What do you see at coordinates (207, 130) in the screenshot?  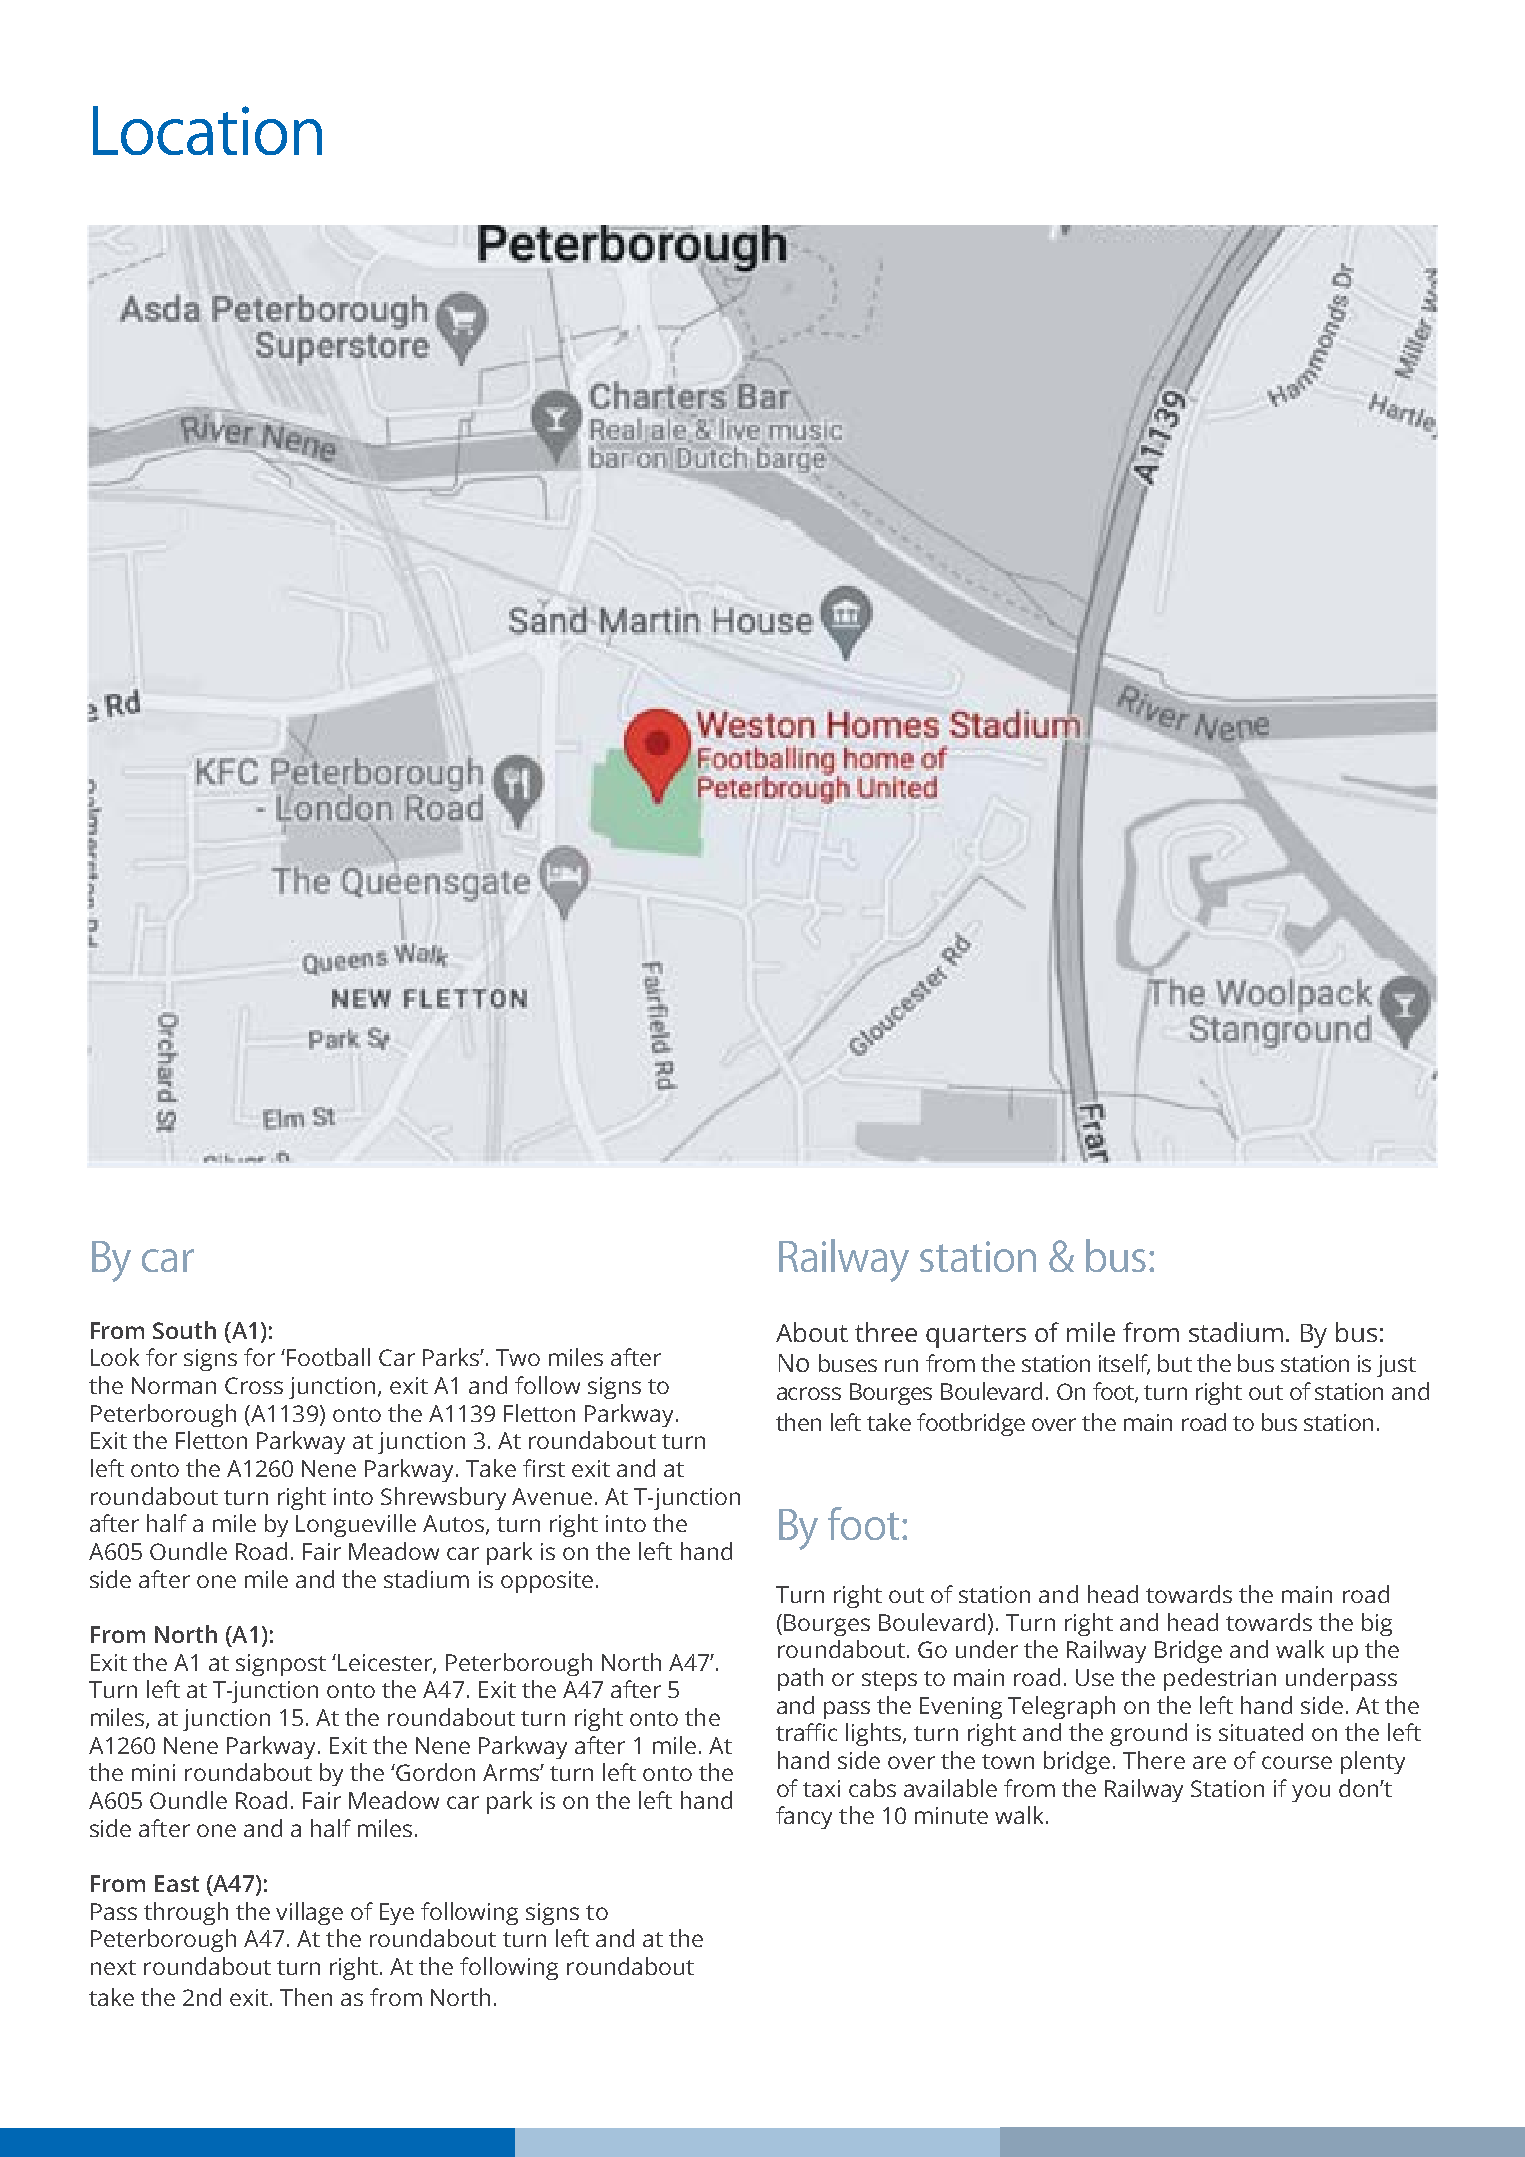 I see `Location` at bounding box center [207, 130].
